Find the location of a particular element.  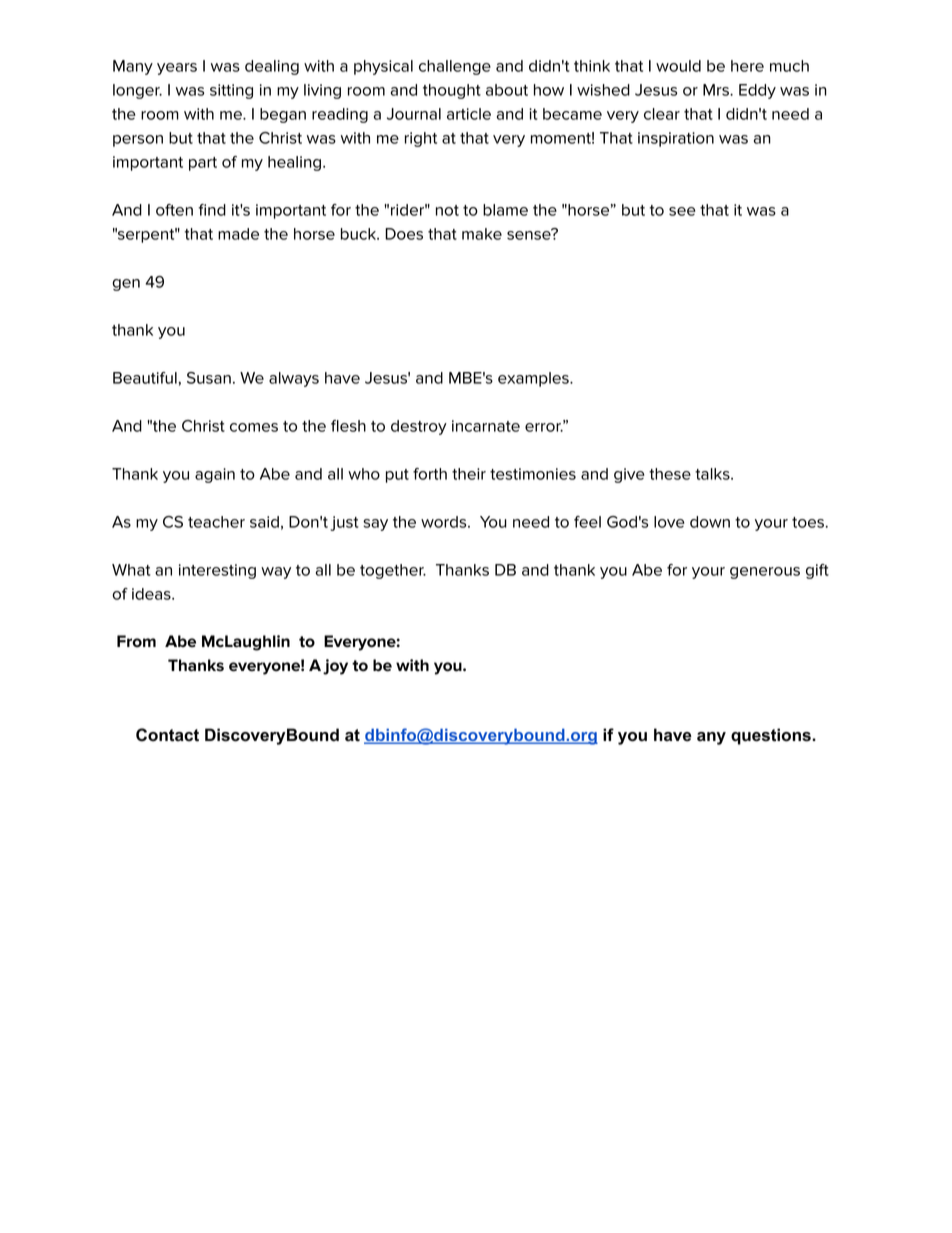

see is located at coordinates (682, 211).
